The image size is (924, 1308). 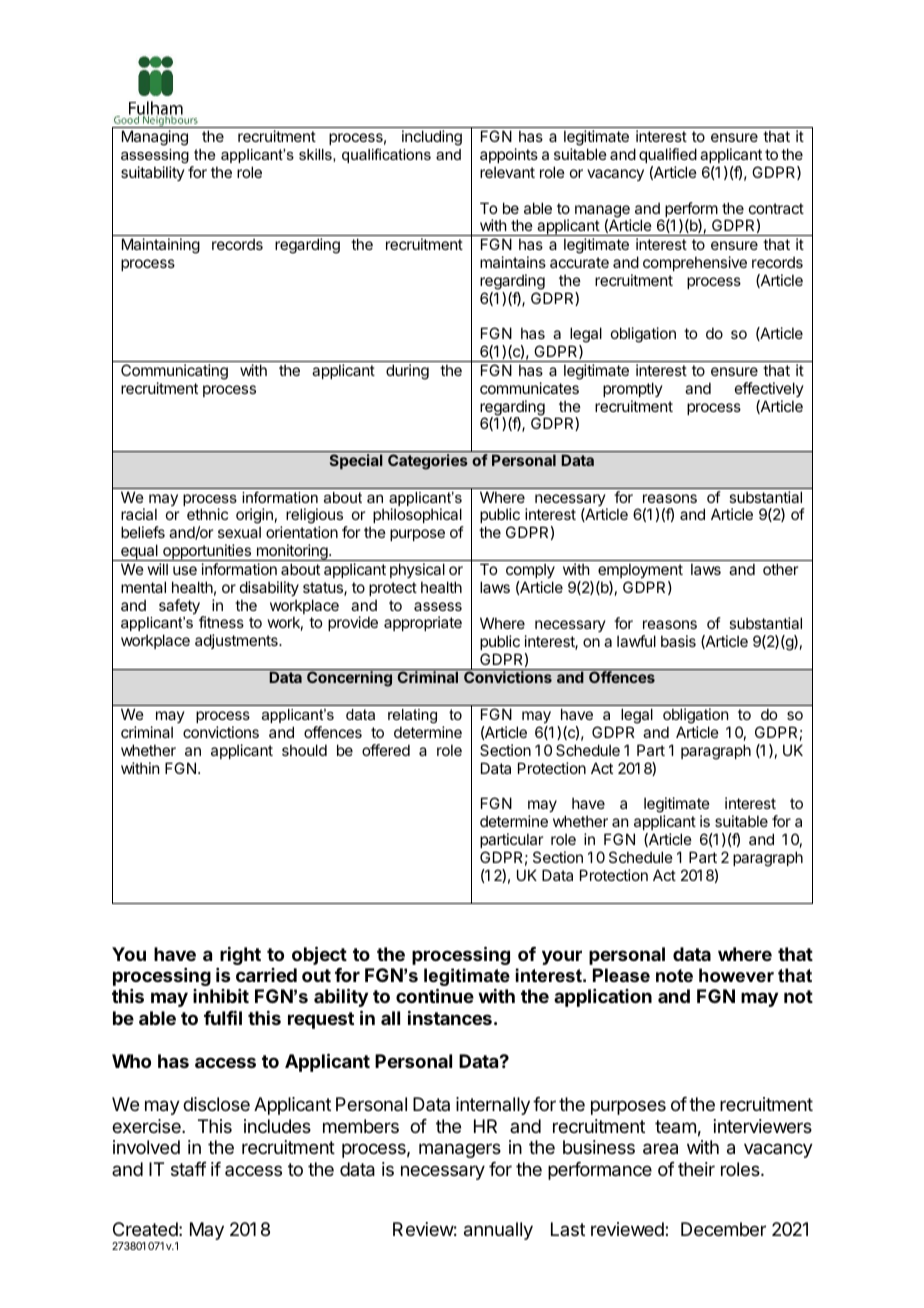 I want to click on other, so click(x=780, y=569).
